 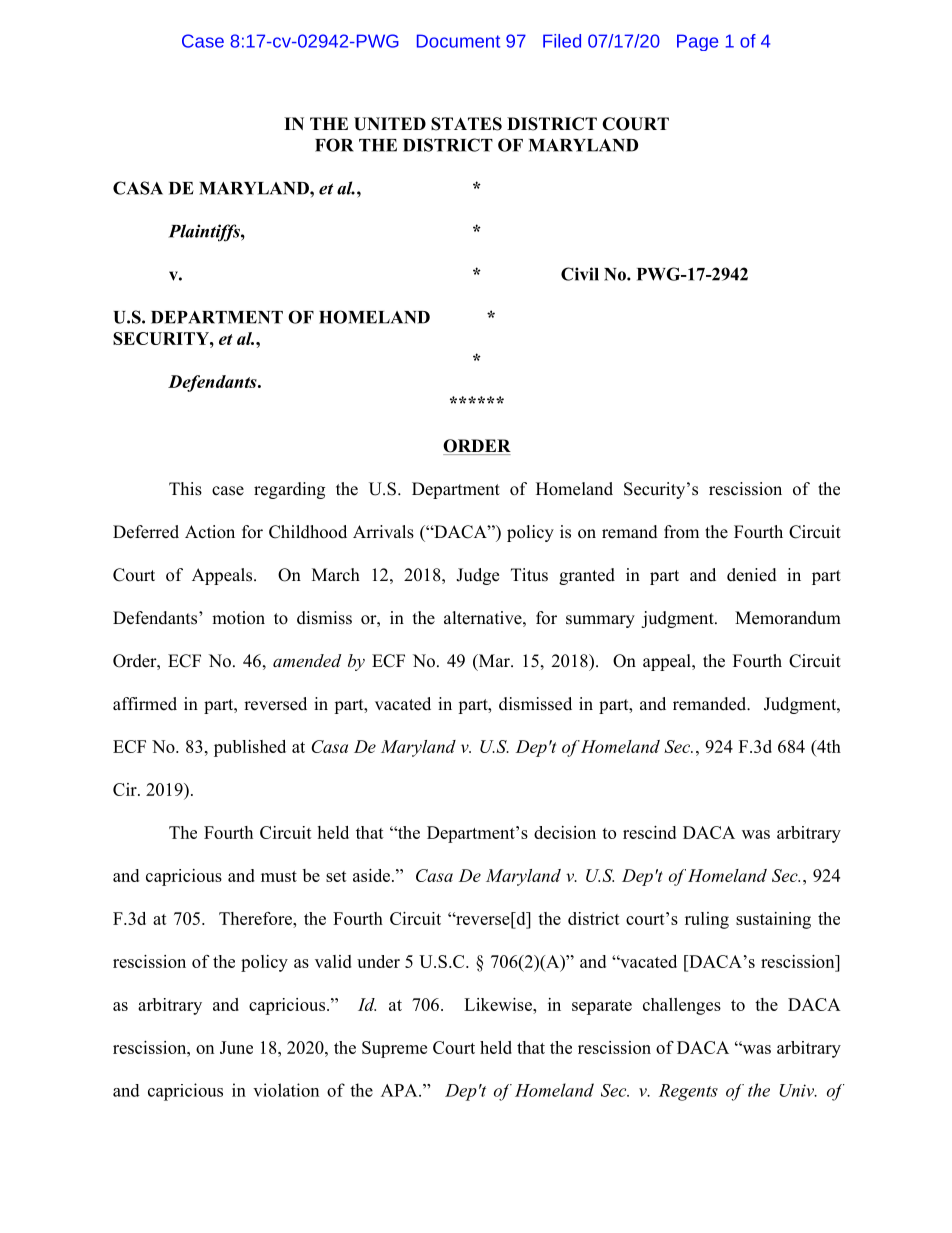 What do you see at coordinates (697, 42) in the document?
I see `Page` at bounding box center [697, 42].
